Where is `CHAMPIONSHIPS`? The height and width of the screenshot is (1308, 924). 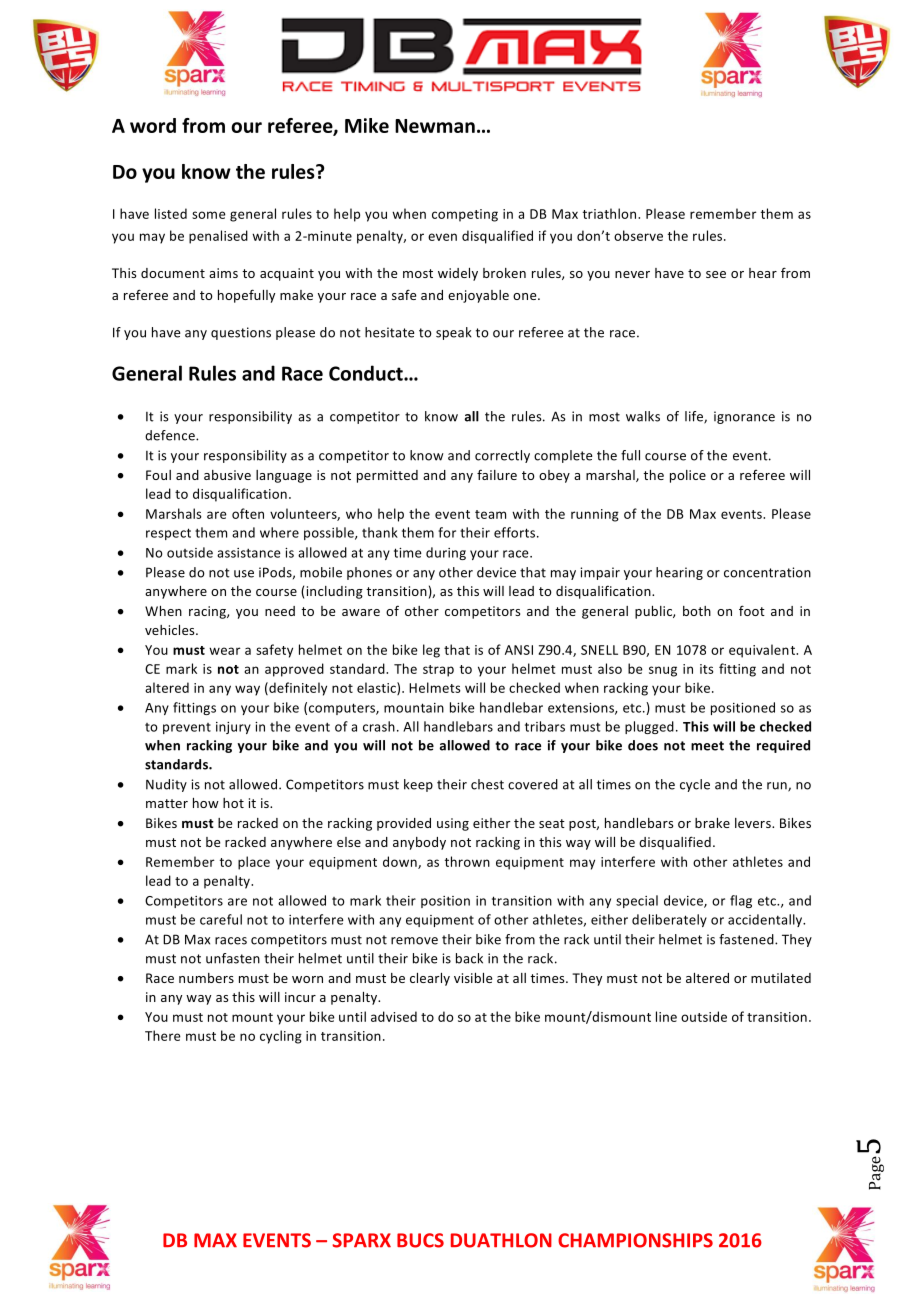 CHAMPIONSHIPS is located at coordinates (635, 1240).
